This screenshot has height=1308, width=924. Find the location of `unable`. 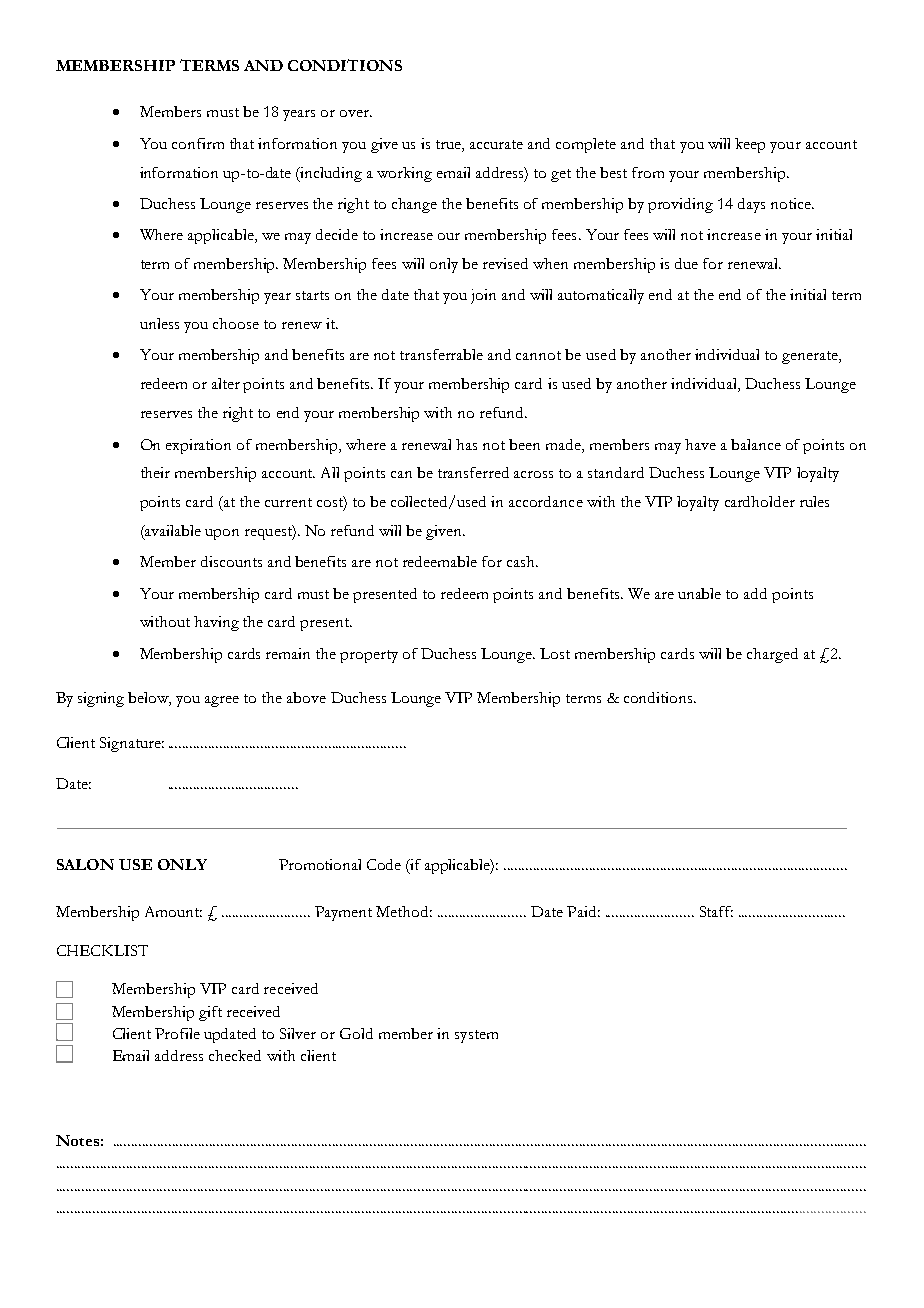

unable is located at coordinates (699, 593).
